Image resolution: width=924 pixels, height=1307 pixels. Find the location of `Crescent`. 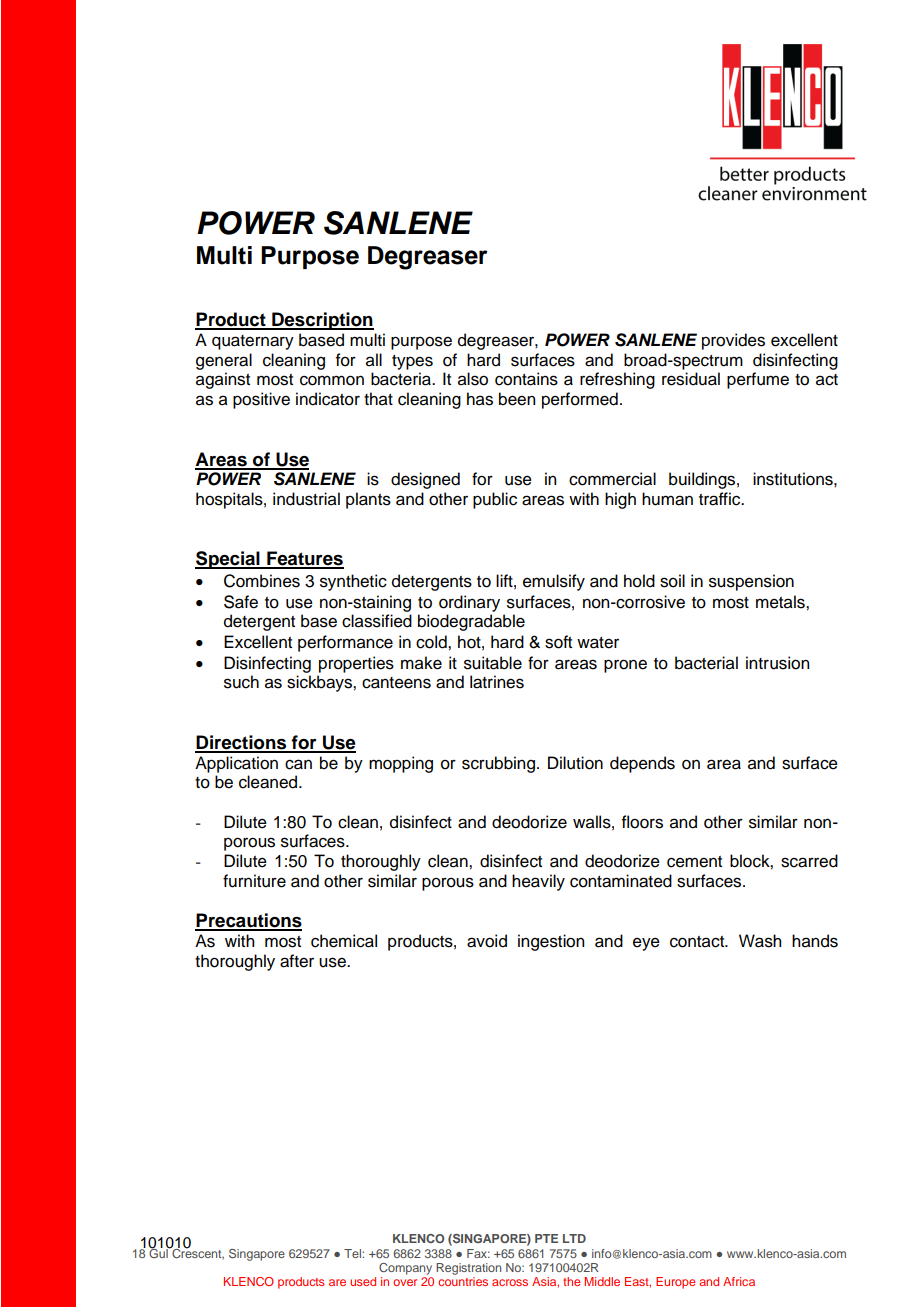

Crescent is located at coordinates (197, 1253).
